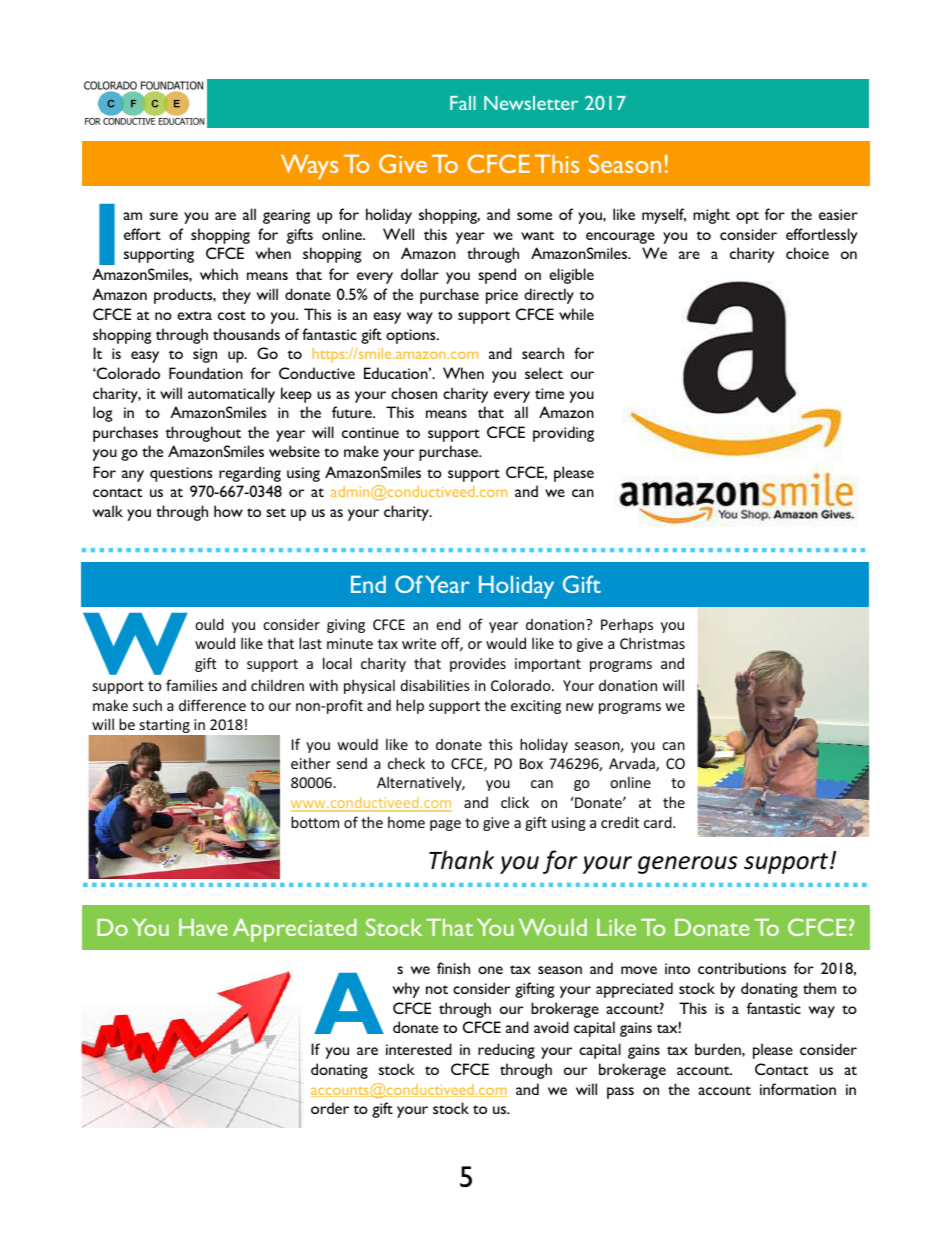  Describe the element at coordinates (549, 393) in the image. I see `time` at that location.
